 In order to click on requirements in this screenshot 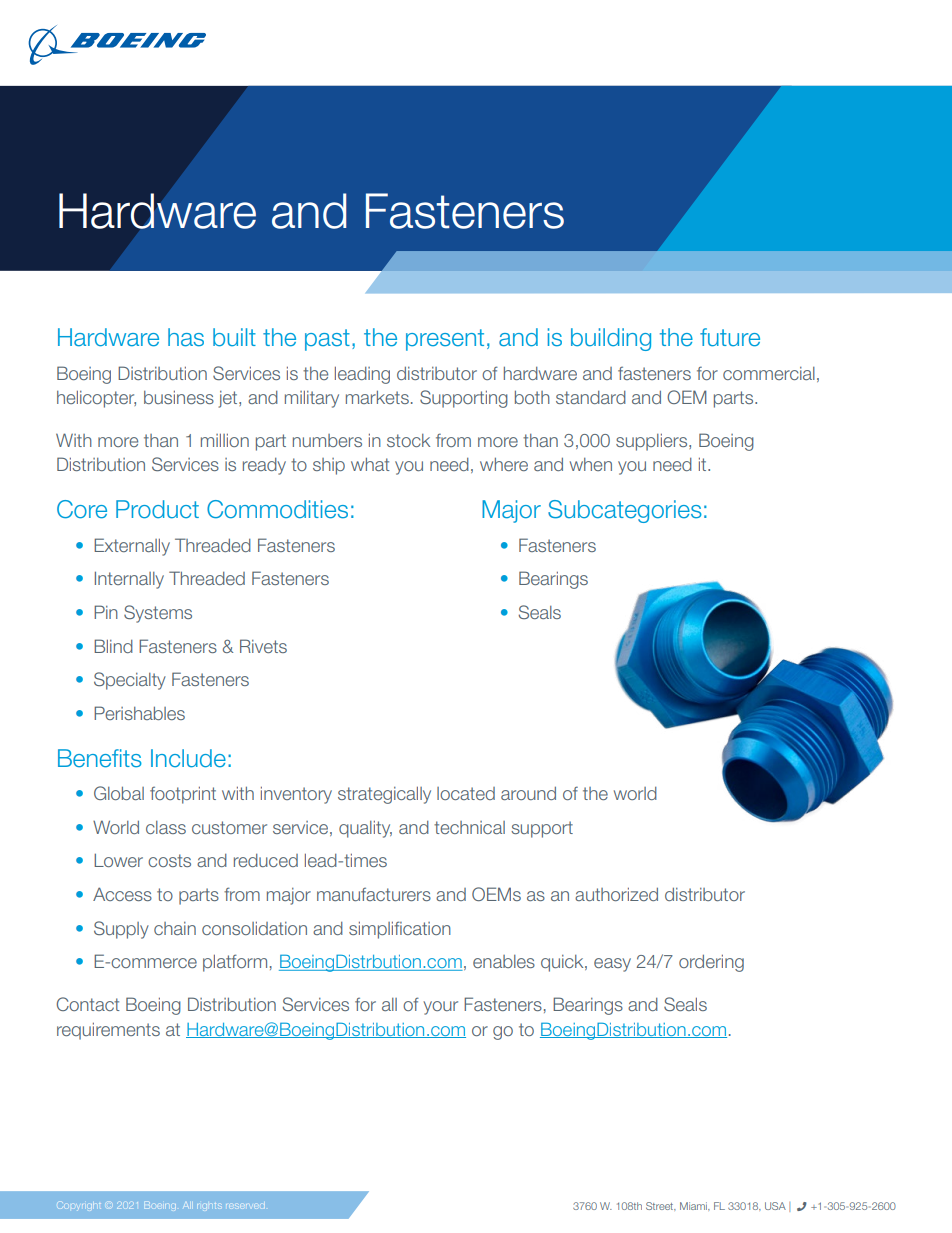, I will do `click(108, 1031)`.
